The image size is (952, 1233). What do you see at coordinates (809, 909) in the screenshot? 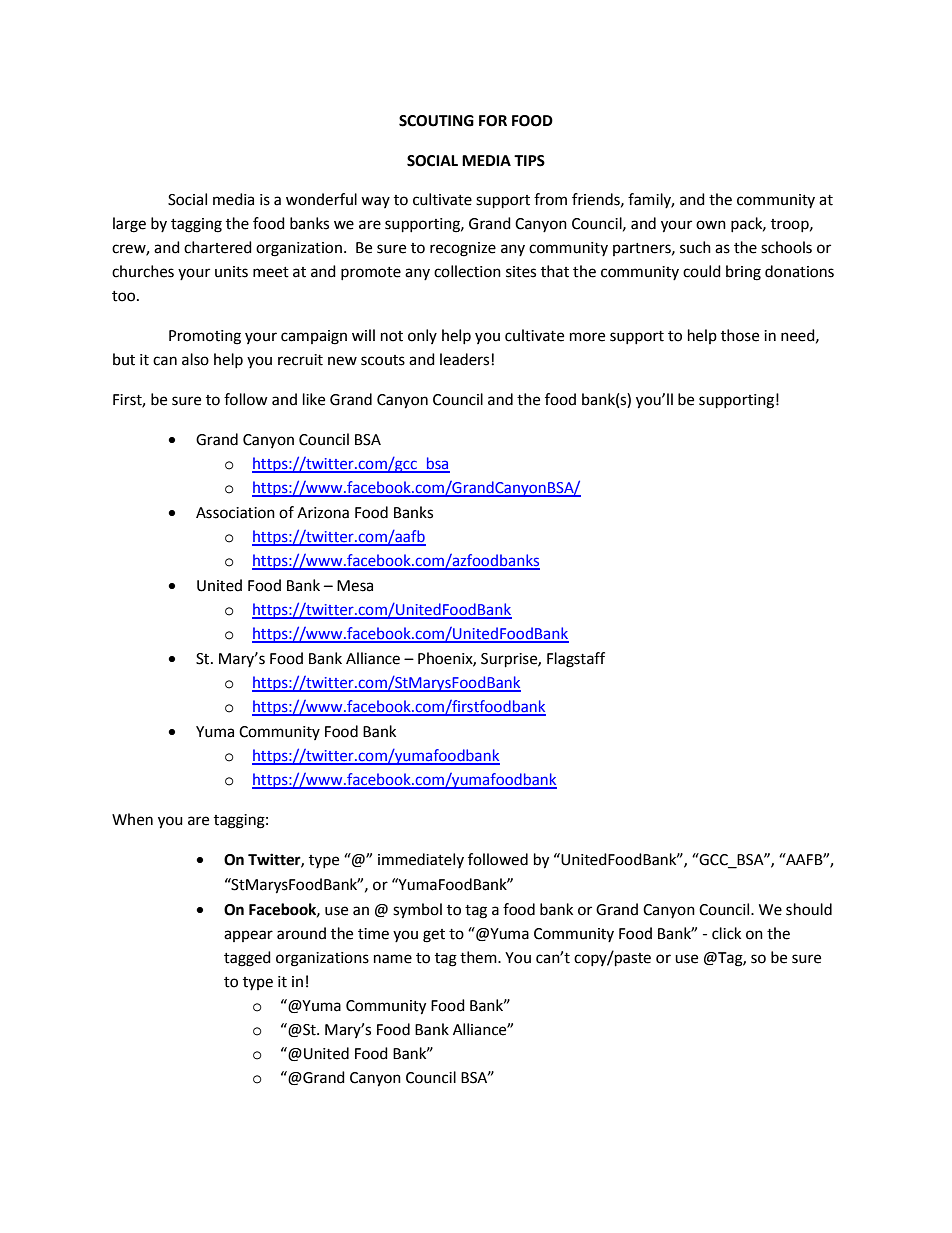
I see `should` at bounding box center [809, 909].
